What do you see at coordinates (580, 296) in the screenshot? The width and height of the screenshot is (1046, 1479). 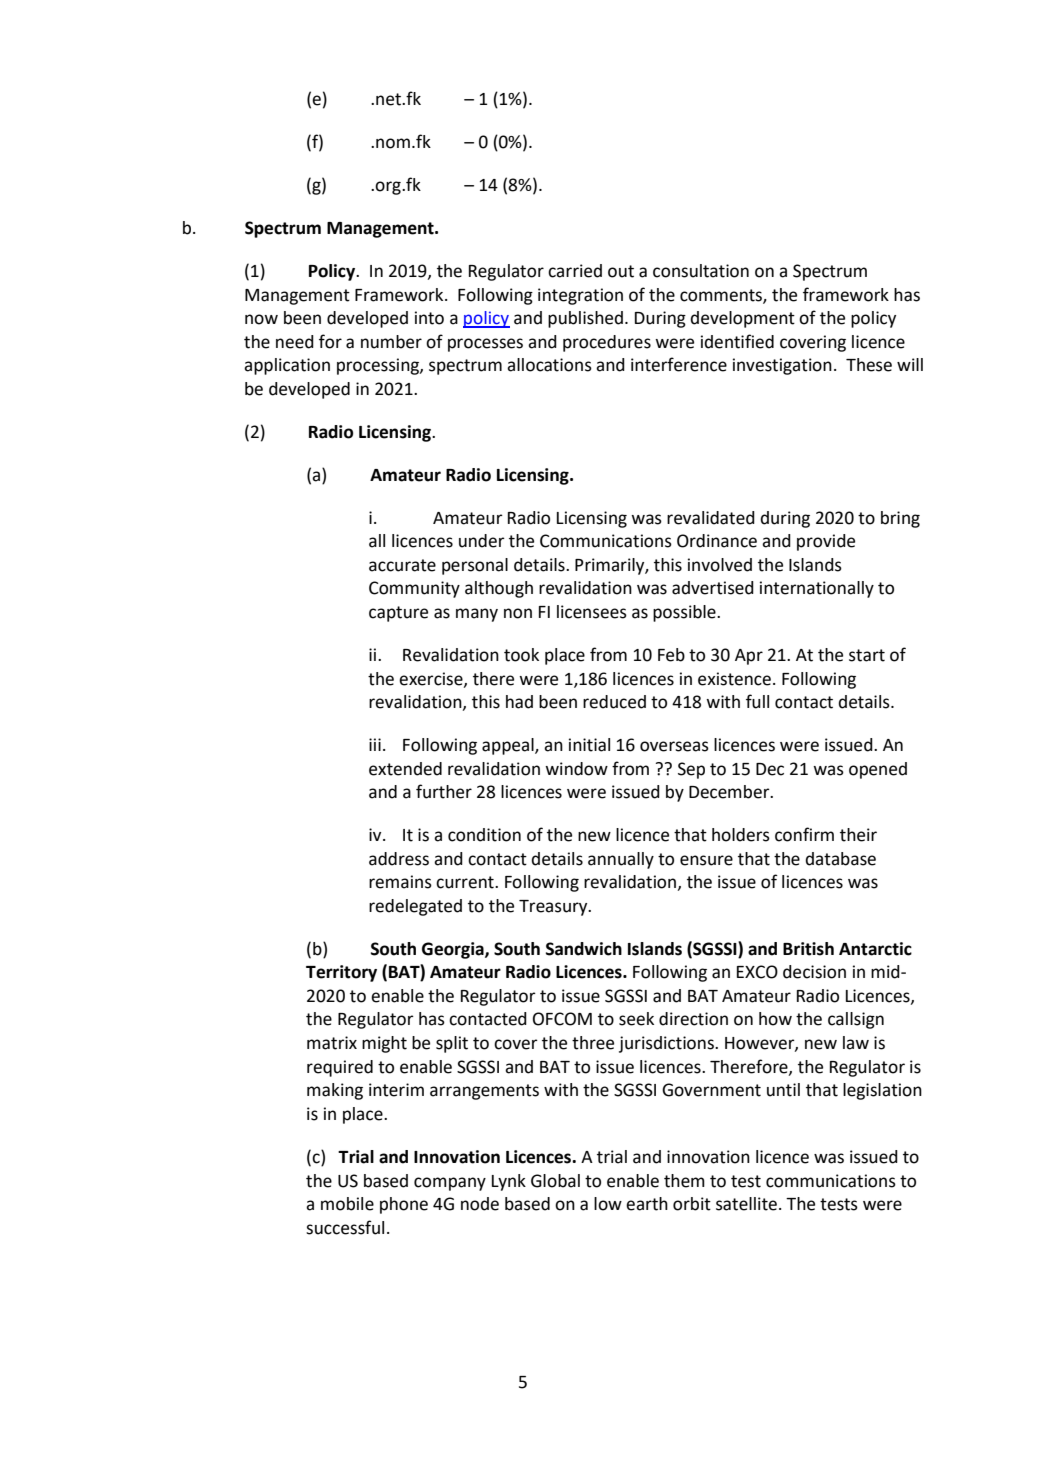 I see `integration` at bounding box center [580, 296].
